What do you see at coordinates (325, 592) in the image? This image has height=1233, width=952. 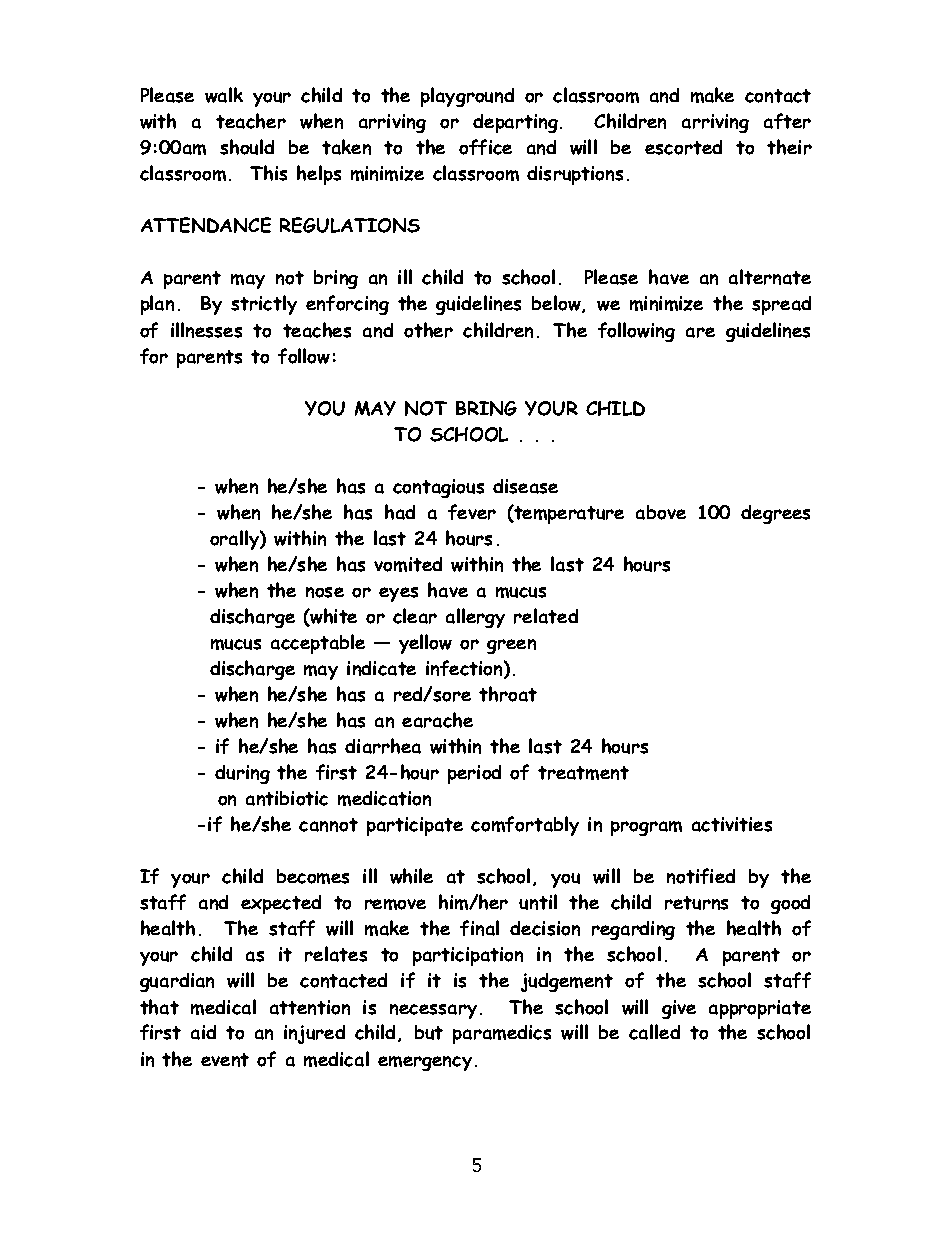 I see `nose` at bounding box center [325, 592].
